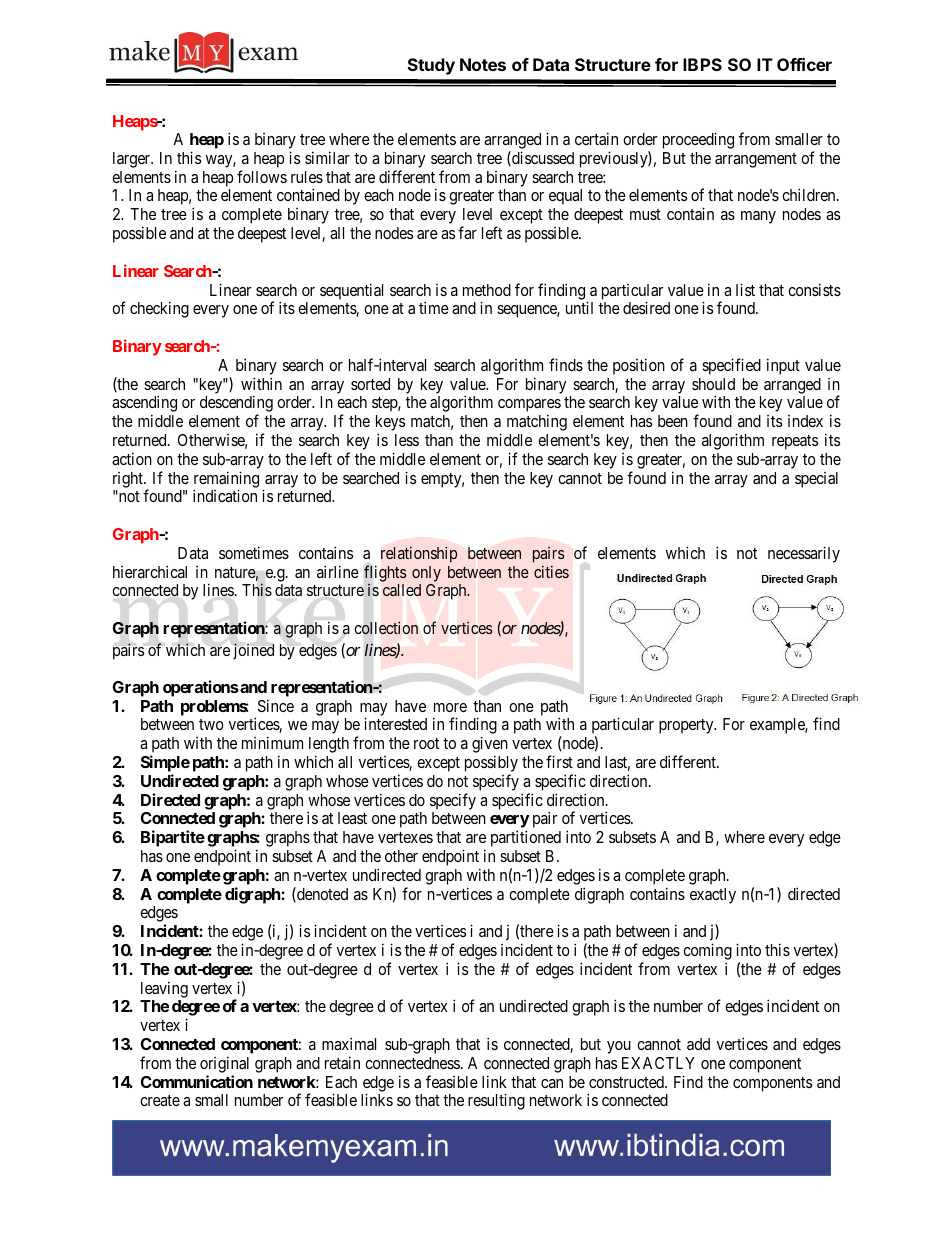 This screenshot has height=1233, width=952. What do you see at coordinates (713, 384) in the screenshot?
I see `should` at bounding box center [713, 384].
